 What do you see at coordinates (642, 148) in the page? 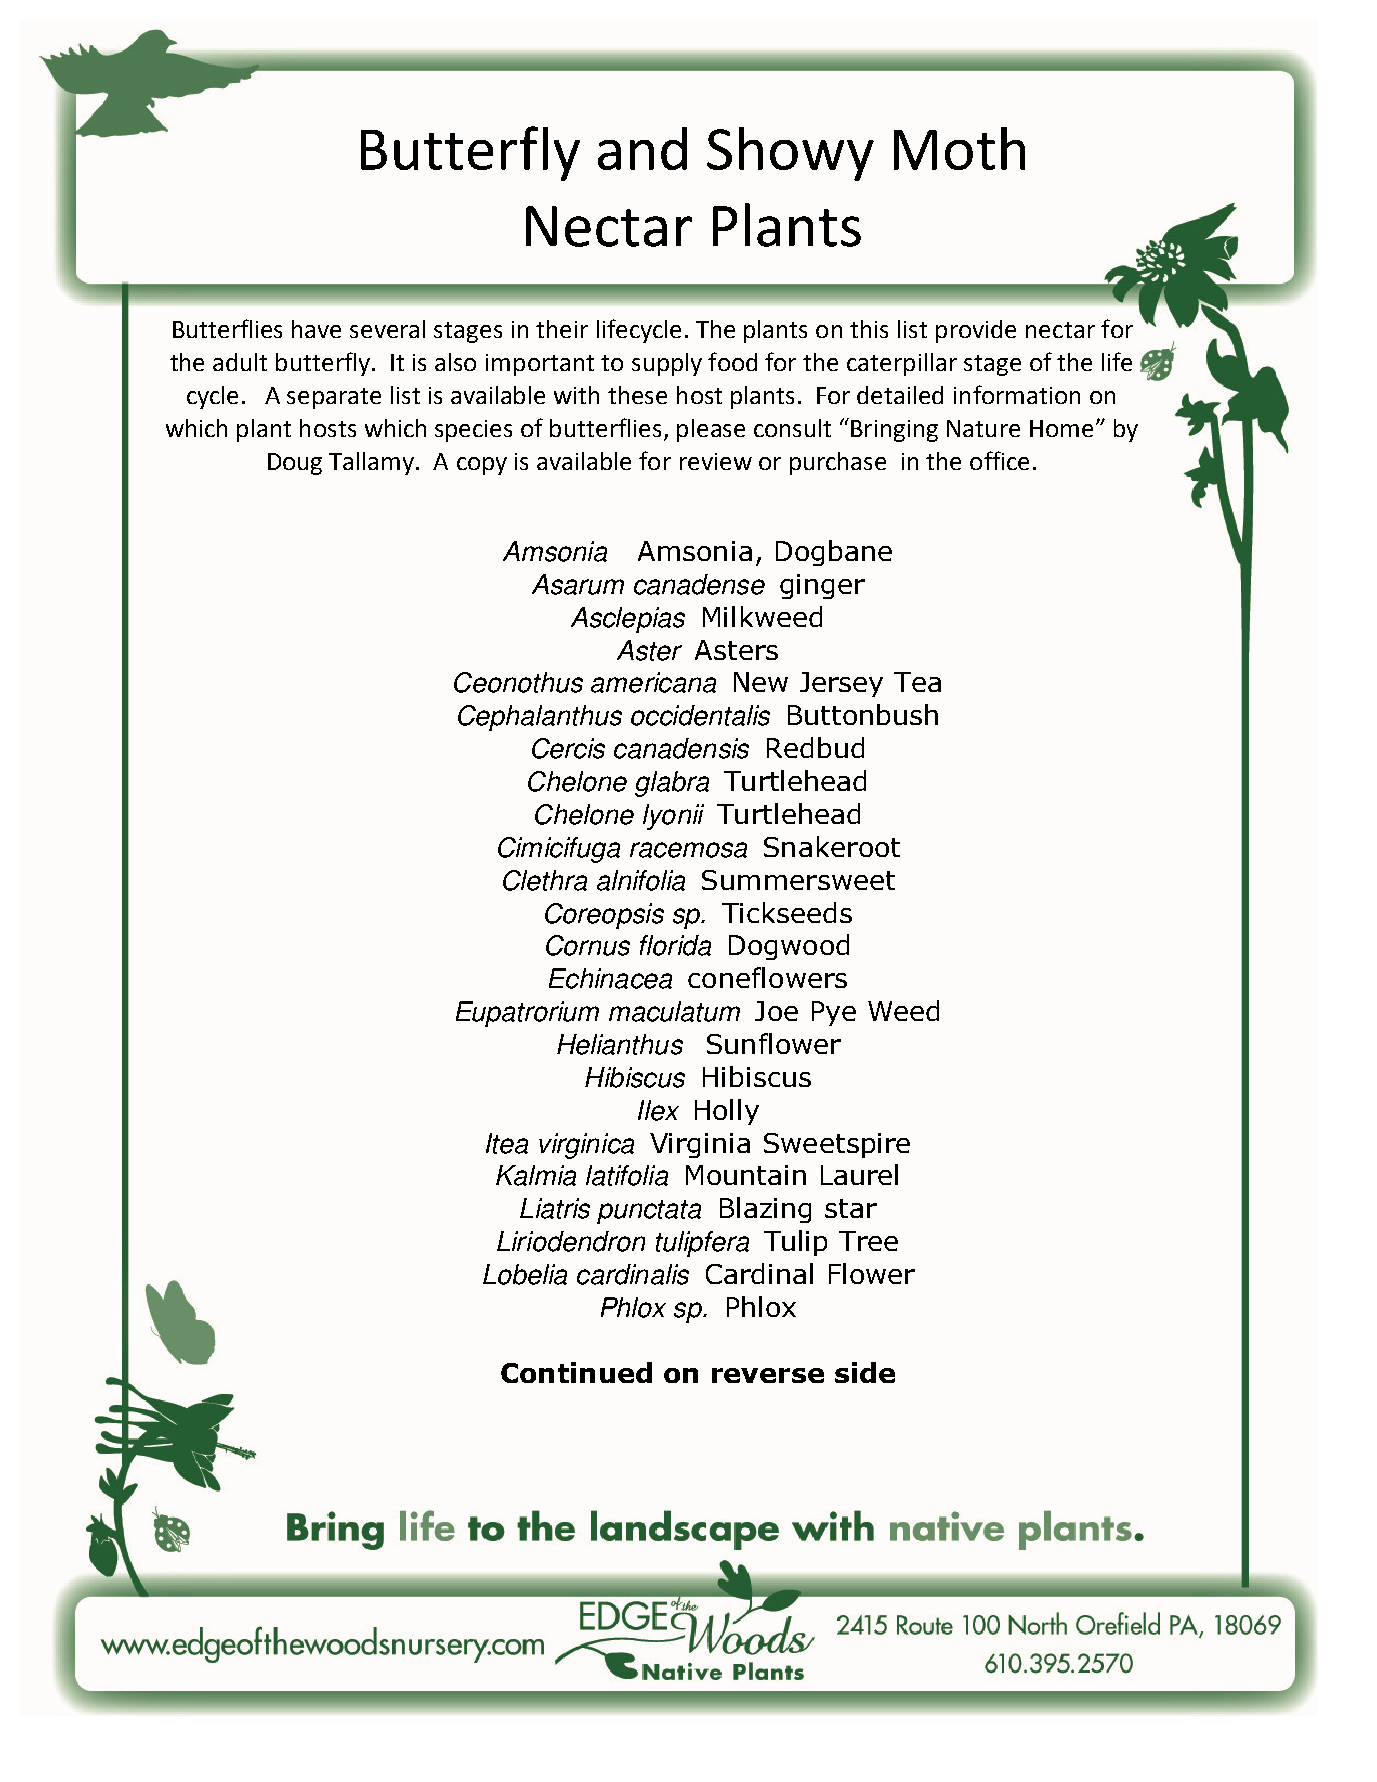
I see `and` at bounding box center [642, 148].
